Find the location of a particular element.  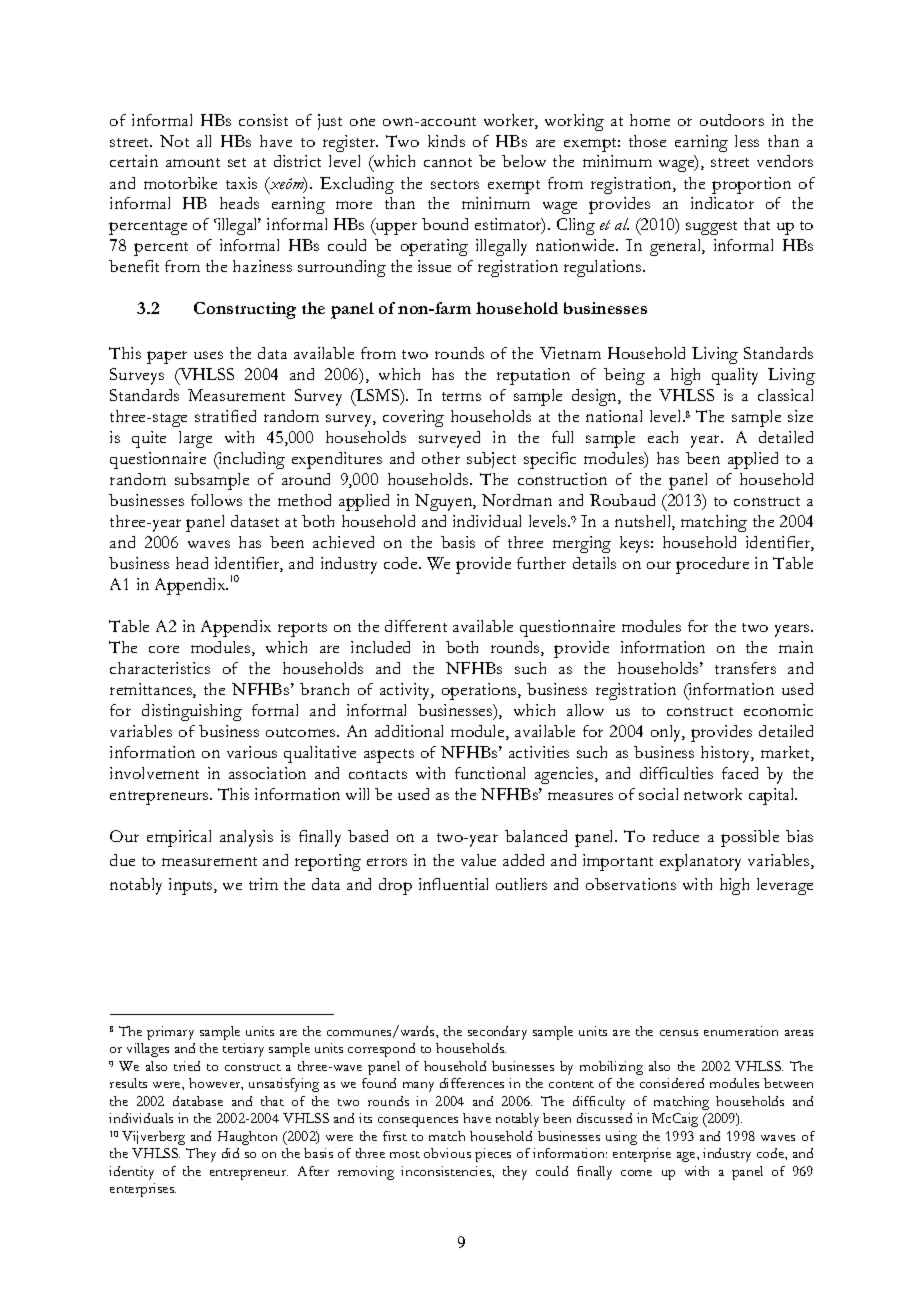

each is located at coordinates (663, 437).
